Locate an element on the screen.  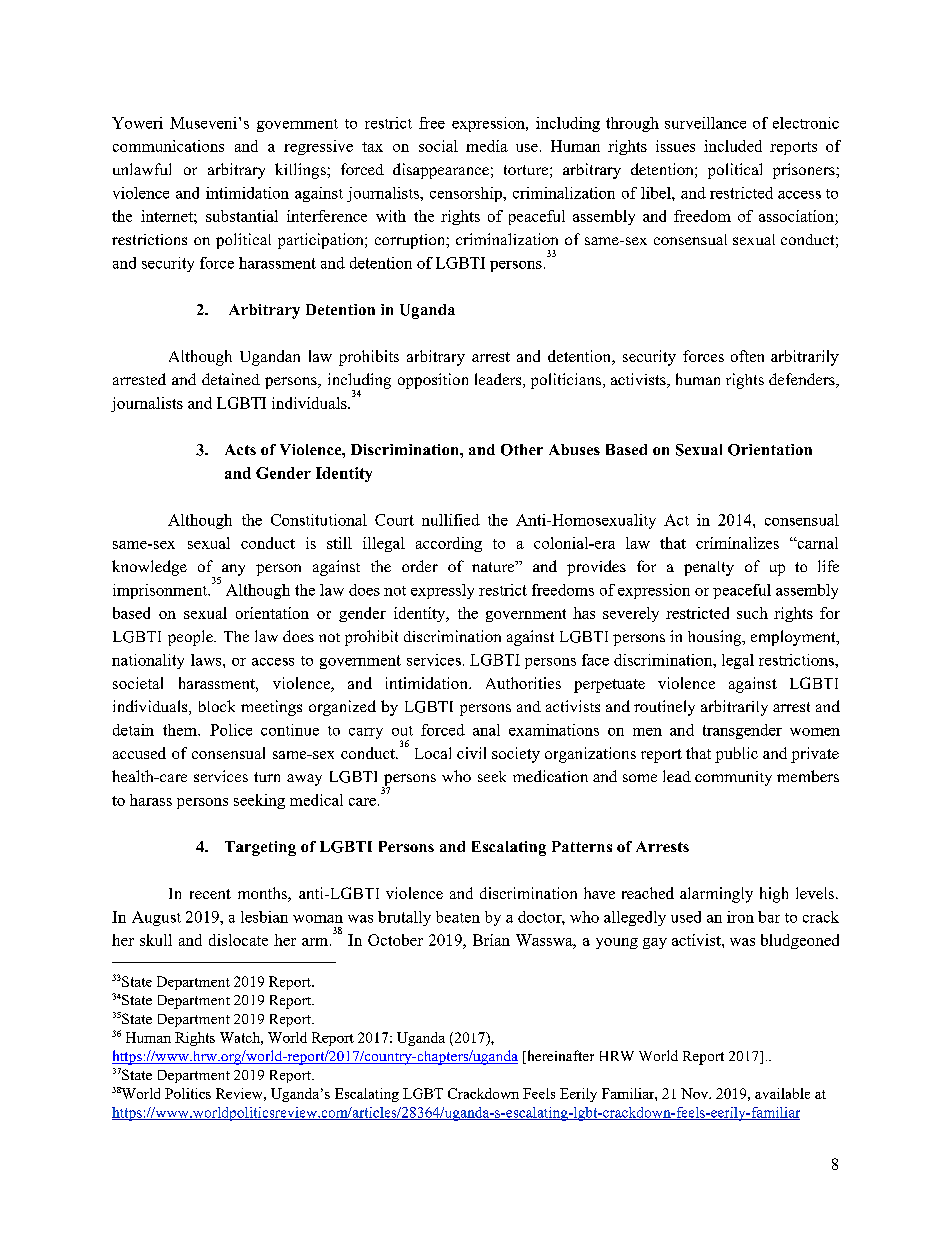
communications is located at coordinates (168, 146).
